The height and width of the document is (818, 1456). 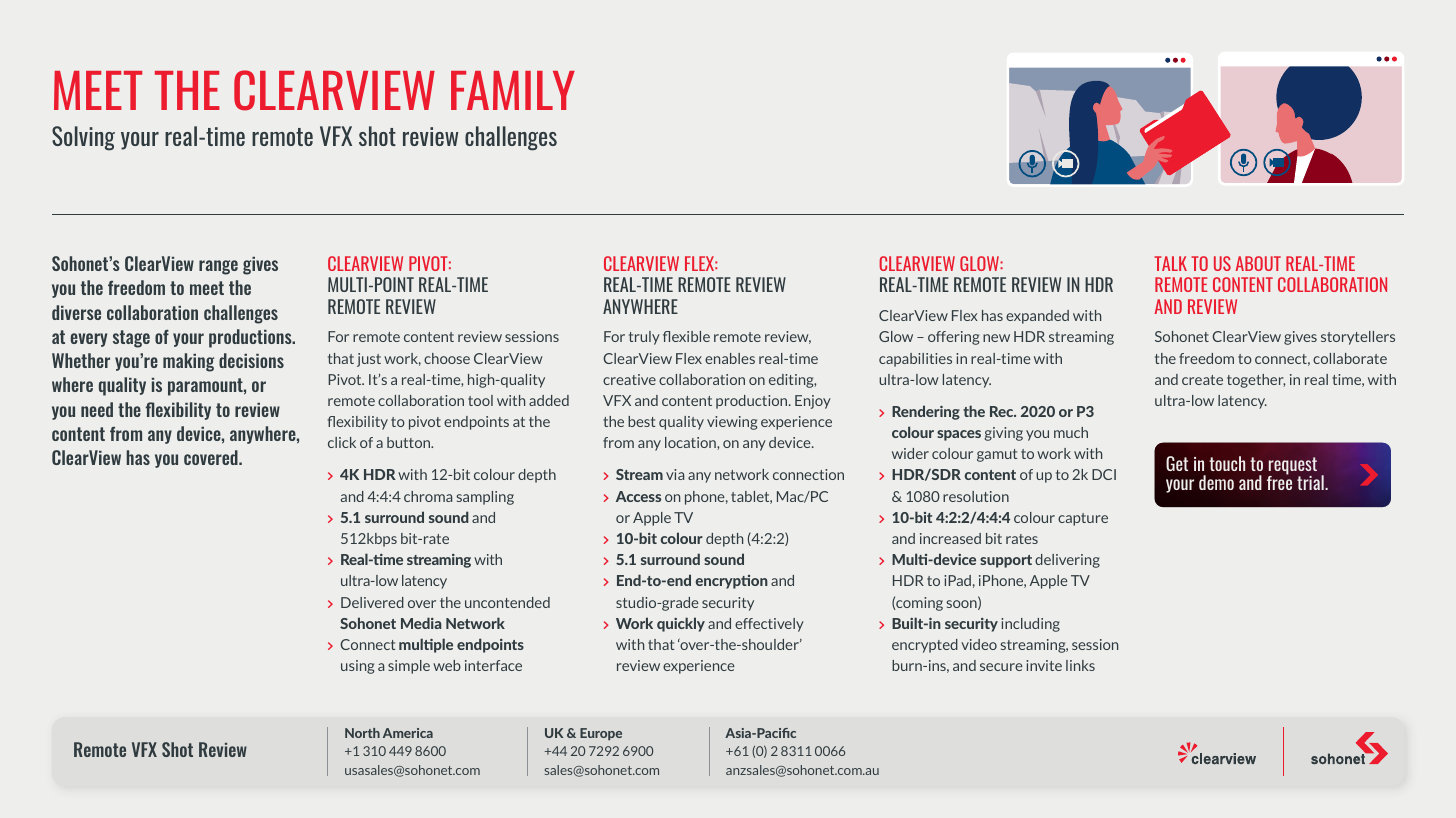 I want to click on links, so click(x=1080, y=665).
